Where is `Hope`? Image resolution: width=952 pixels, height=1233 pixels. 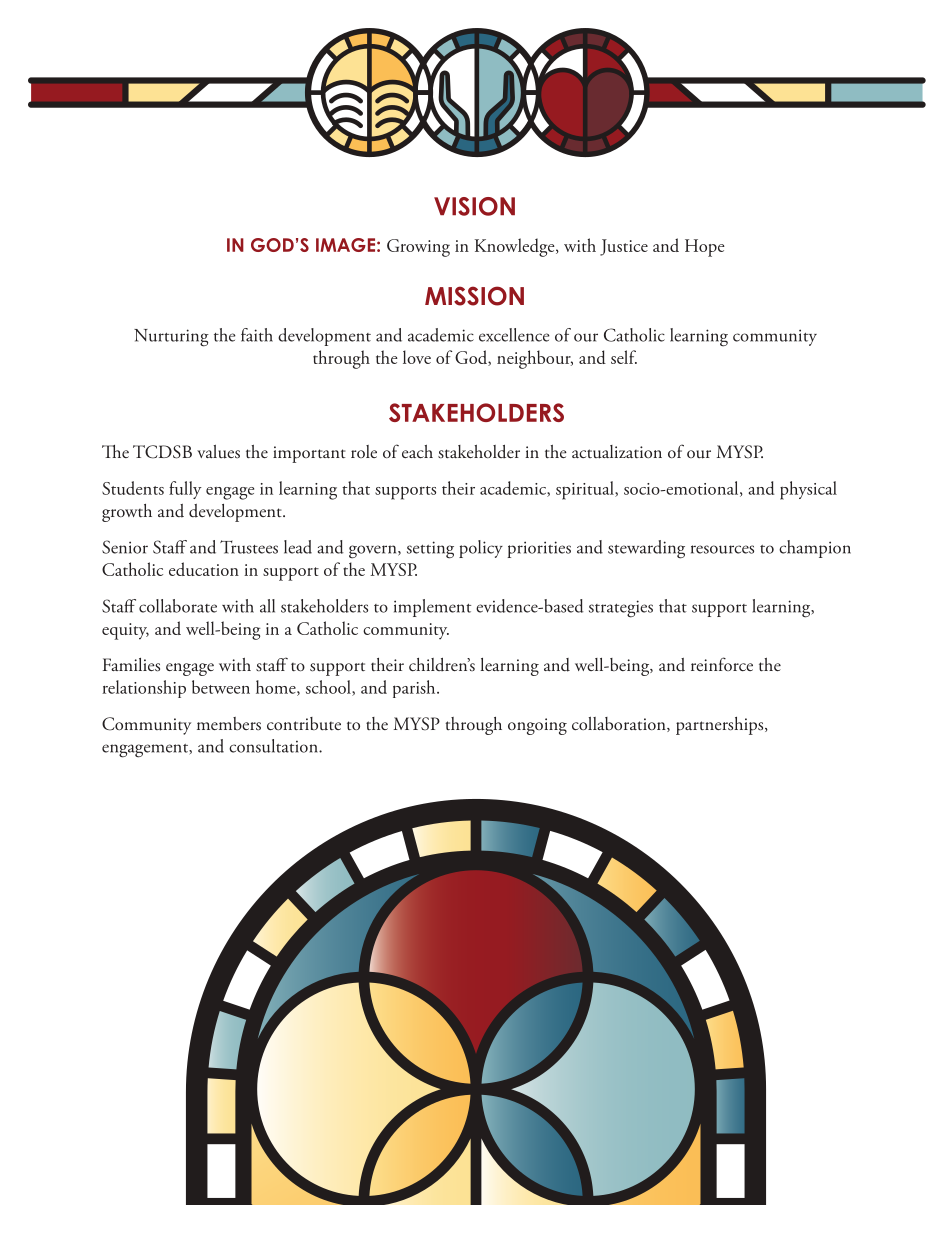
Hope is located at coordinates (705, 248).
